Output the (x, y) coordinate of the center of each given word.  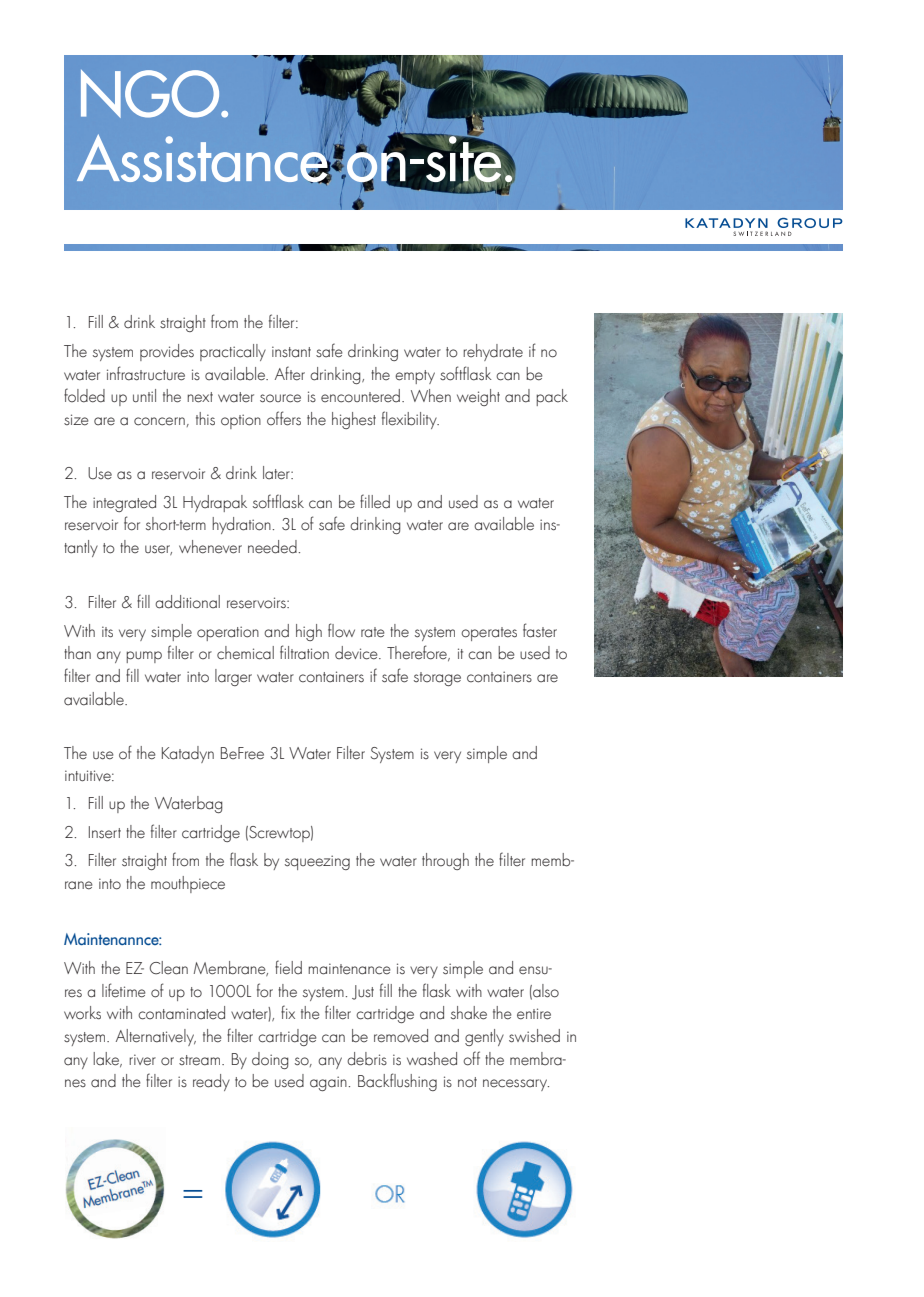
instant (291, 352)
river (142, 1060)
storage (437, 679)
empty (415, 377)
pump (144, 657)
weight (478, 397)
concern (159, 421)
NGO (151, 94)
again (328, 1083)
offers (284, 418)
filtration (304, 652)
